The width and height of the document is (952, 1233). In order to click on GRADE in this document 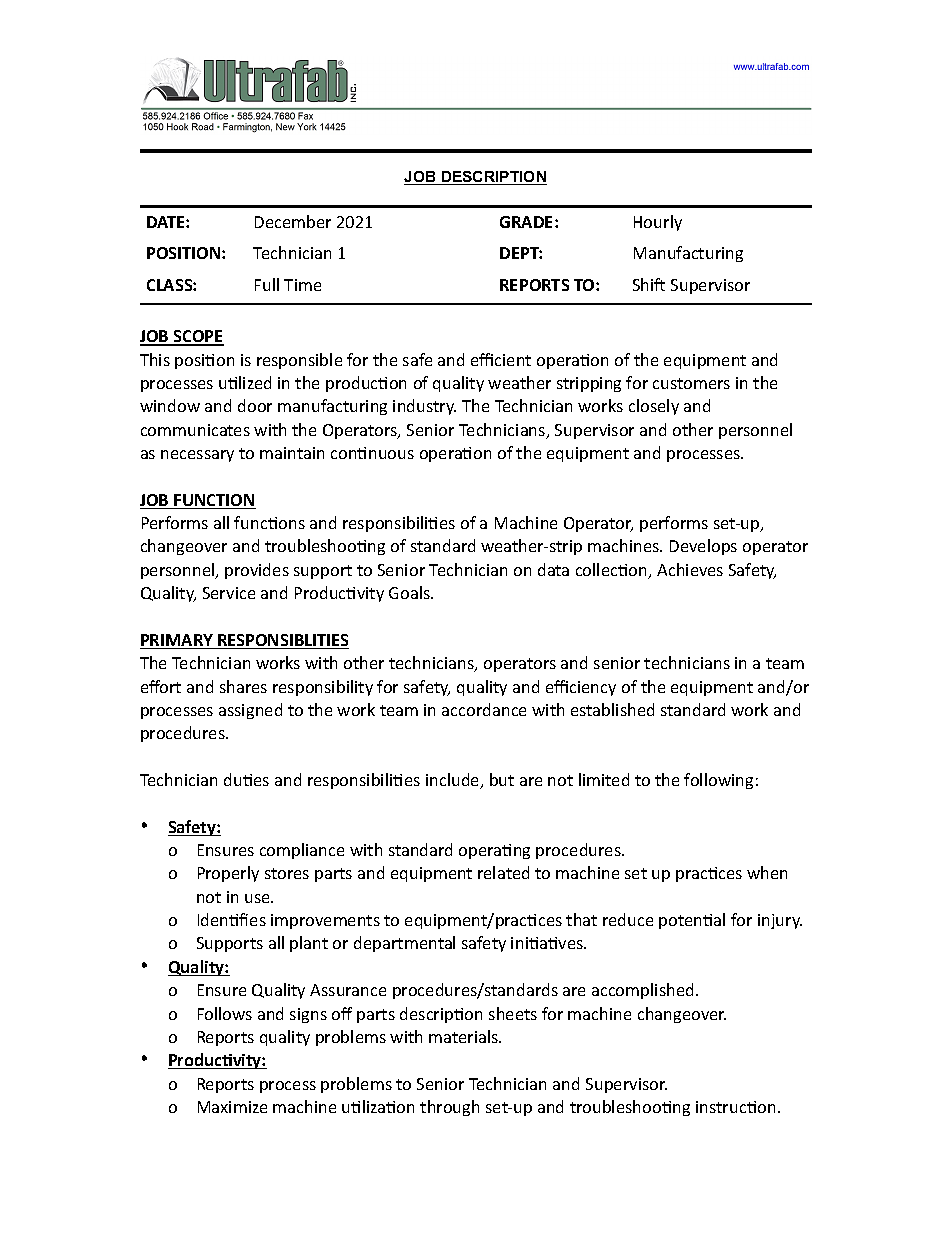, I will do `click(528, 222)`.
